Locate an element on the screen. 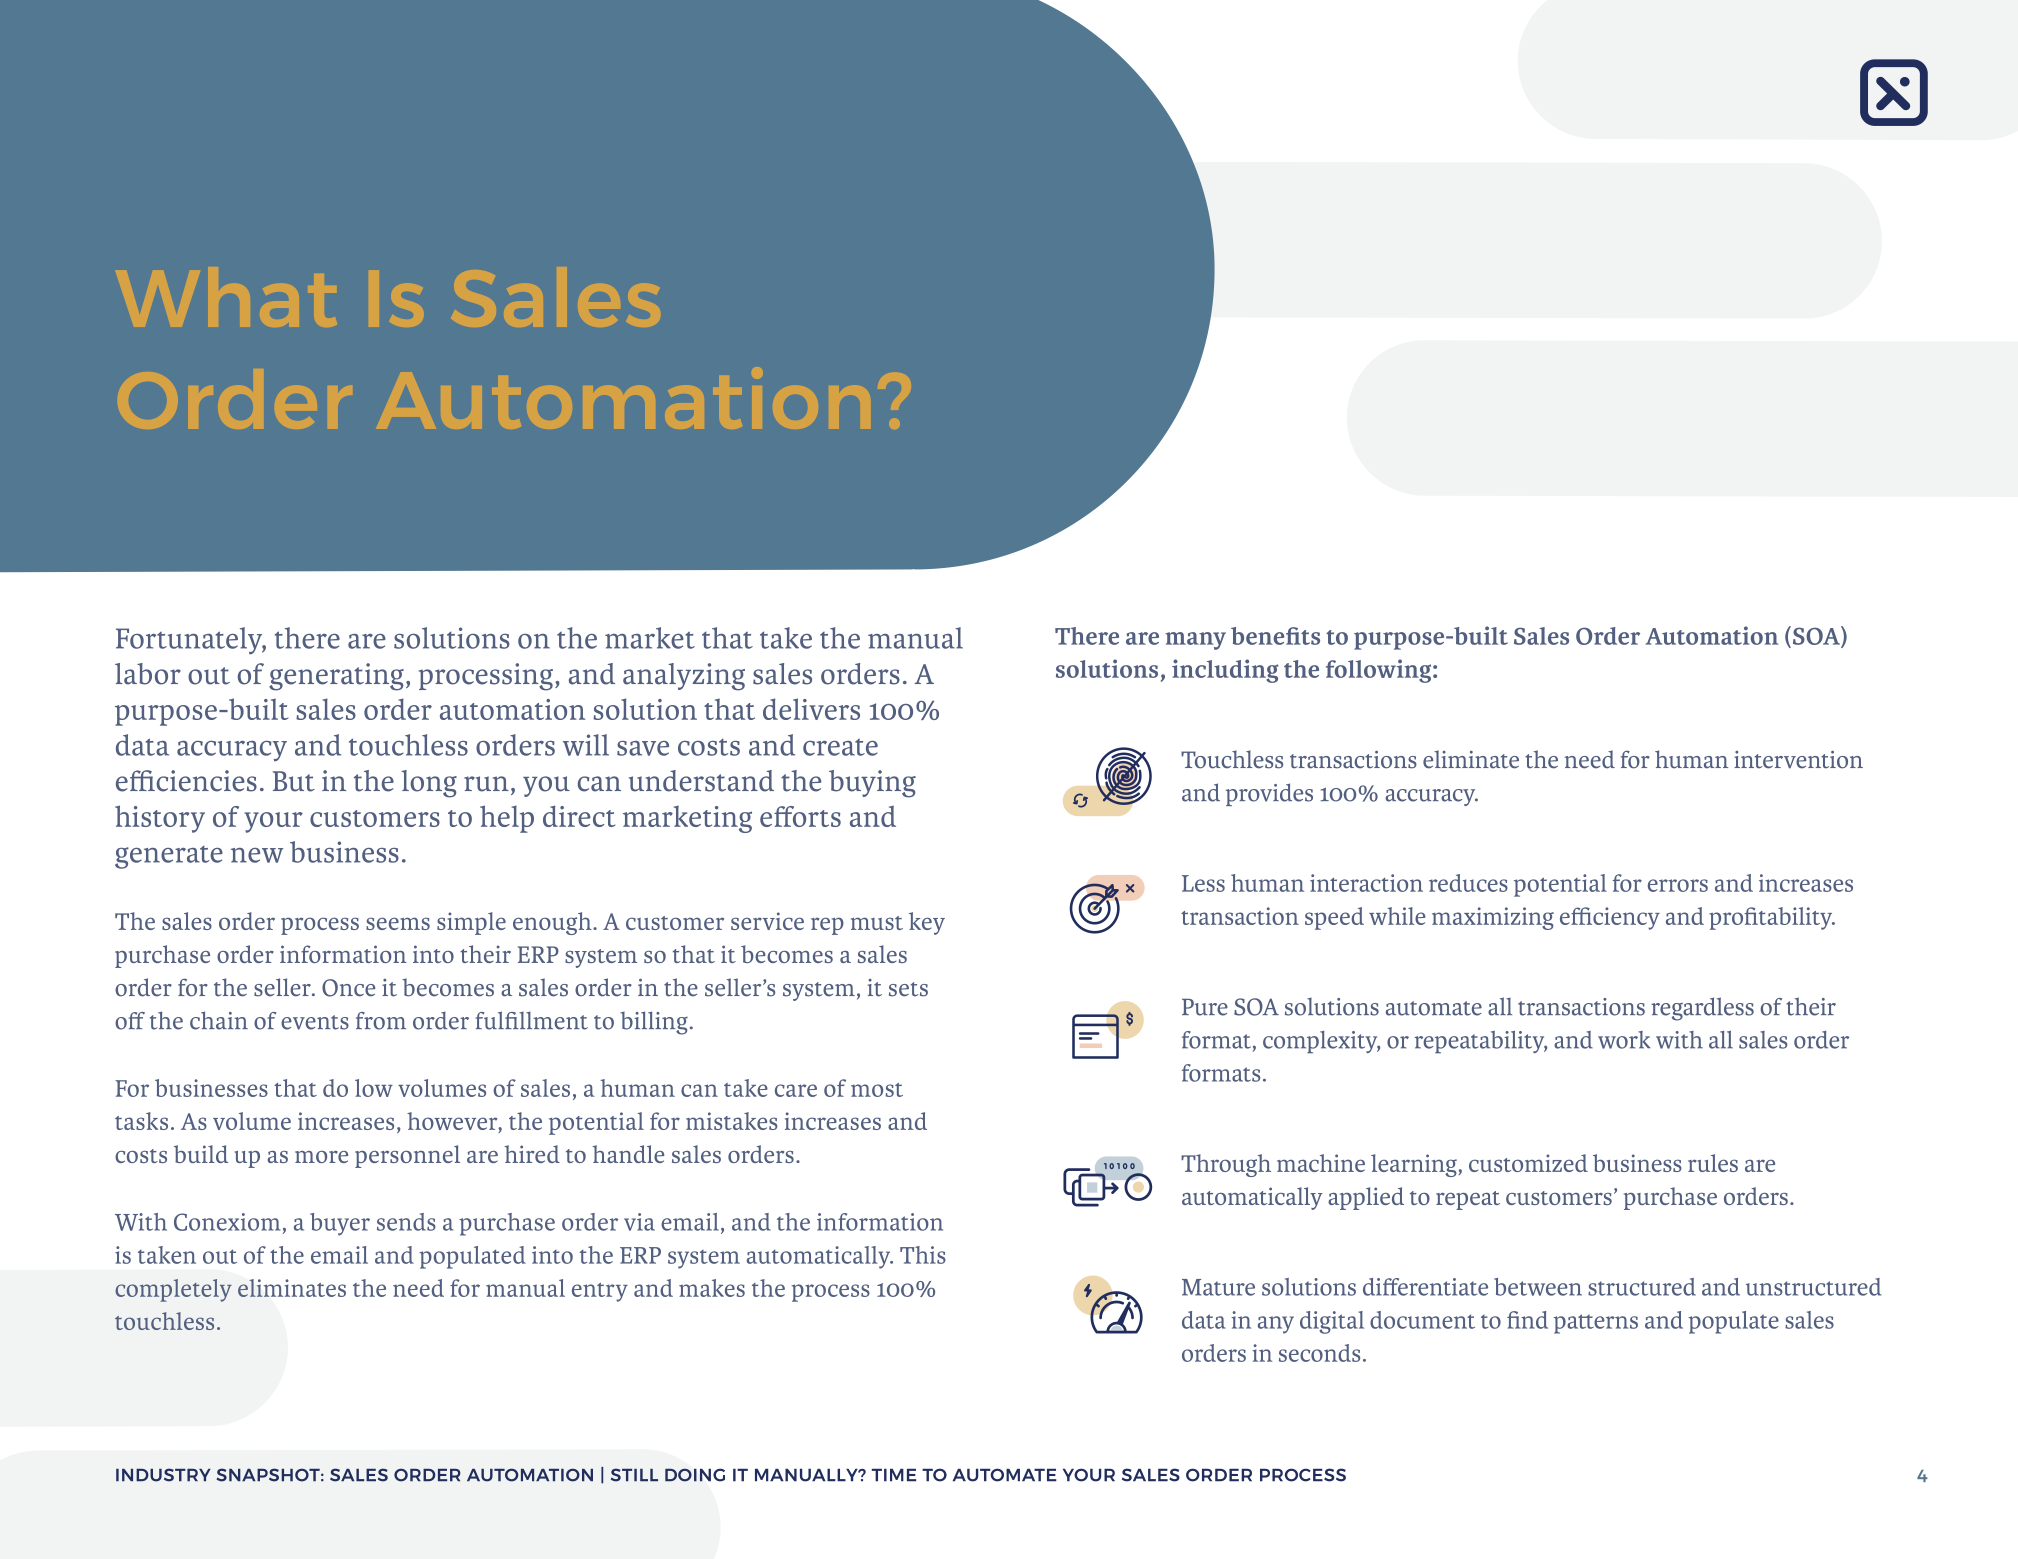  efficiency is located at coordinates (1610, 918).
